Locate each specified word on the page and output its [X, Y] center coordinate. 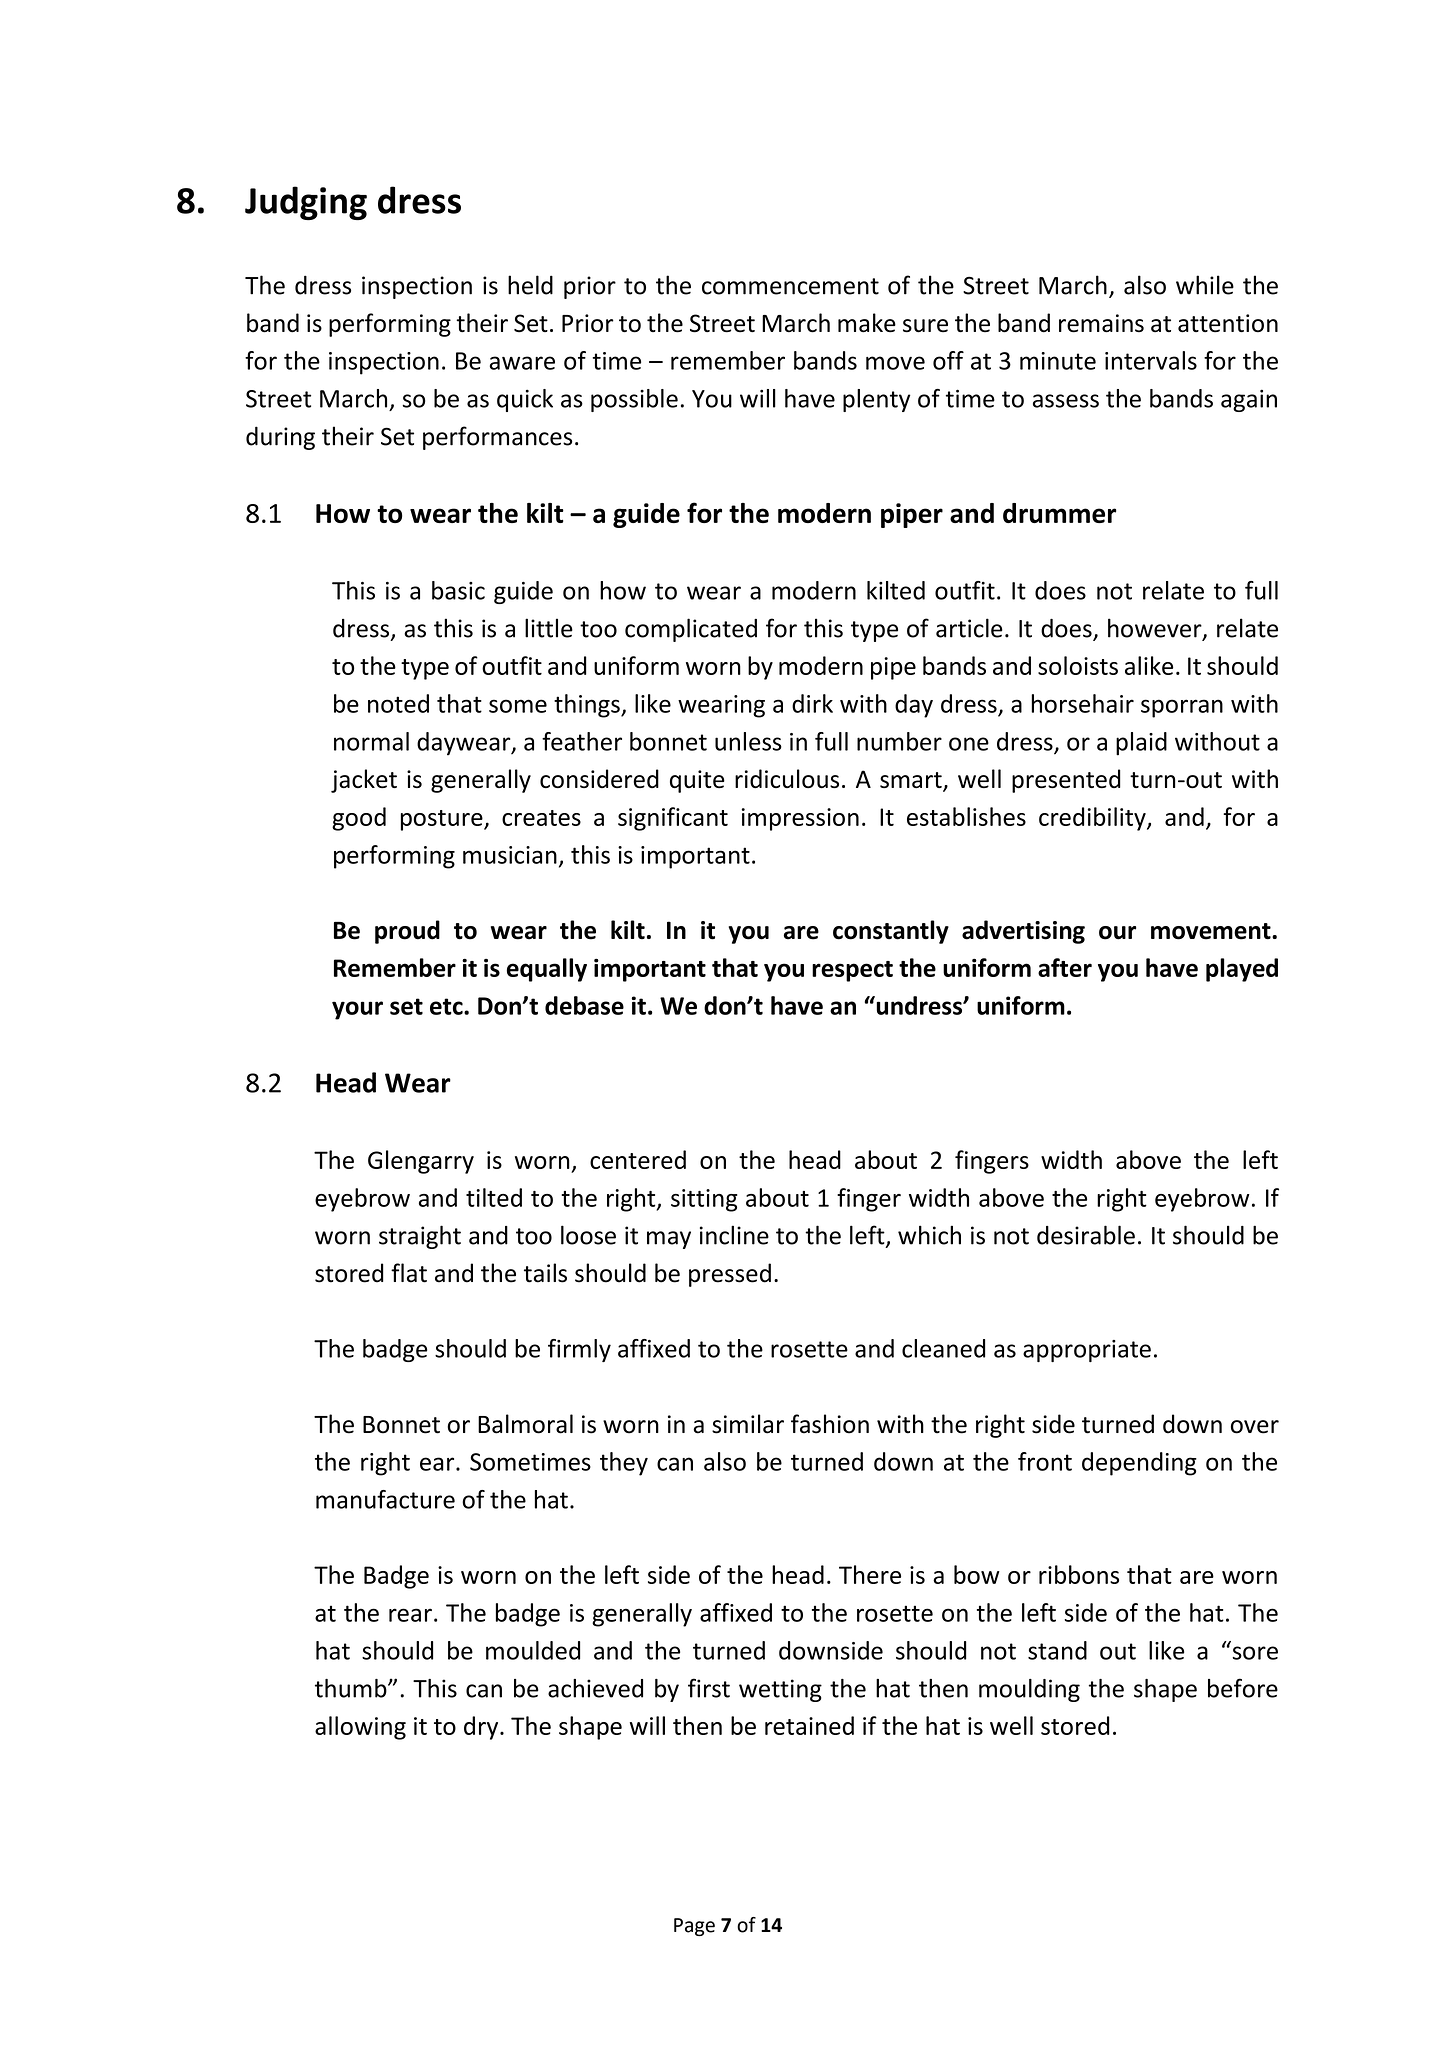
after [1065, 967]
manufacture [385, 1499]
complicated [691, 630]
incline [734, 1235]
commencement [790, 286]
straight [420, 1237]
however [1156, 629]
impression [800, 819]
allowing [360, 1728]
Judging [306, 203]
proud [407, 932]
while [1205, 285]
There [870, 1574]
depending [1139, 1464]
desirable [1086, 1235]
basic [458, 590]
